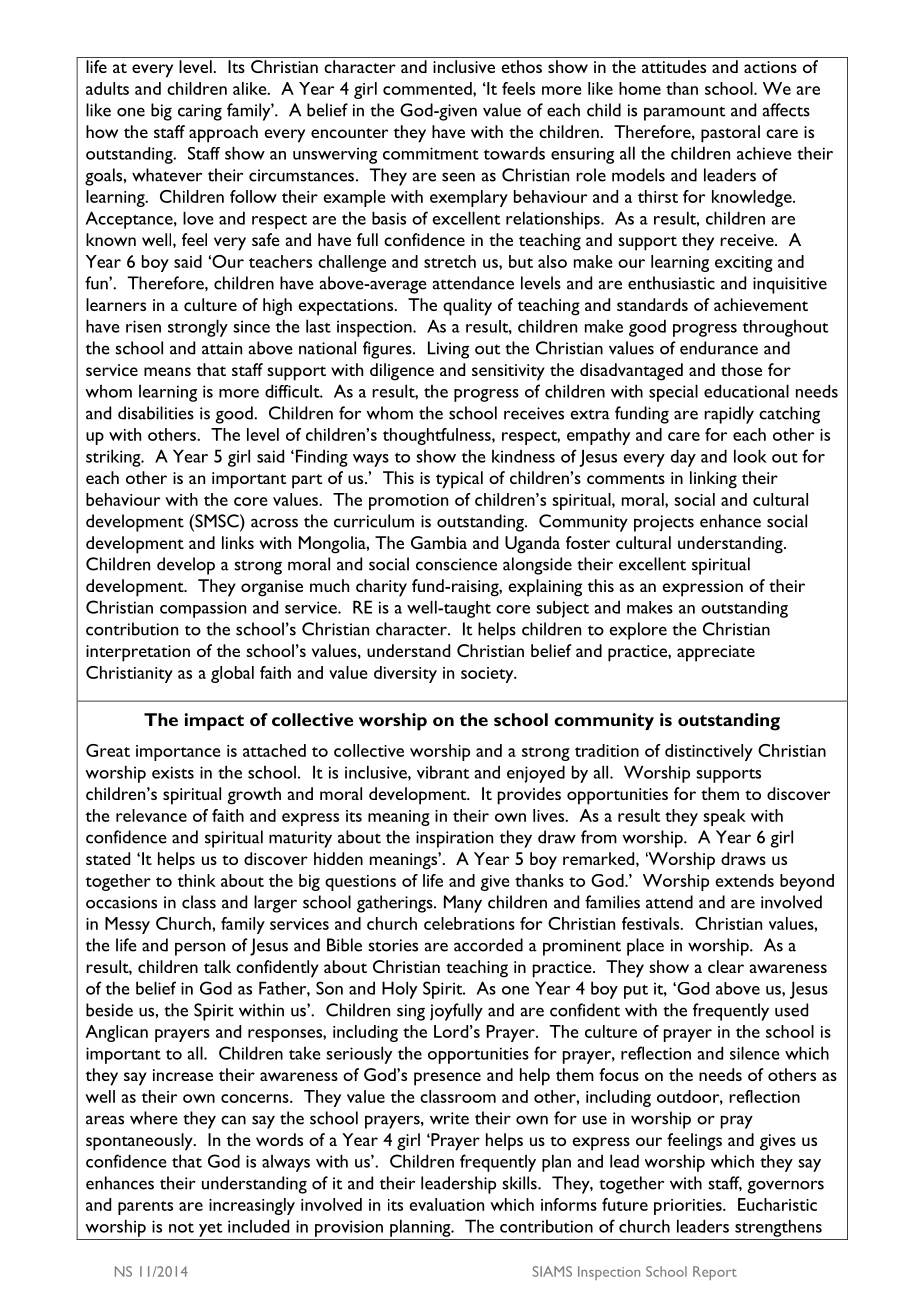 This page has width=924, height=1308. What do you see at coordinates (716, 653) in the page?
I see `appreciate` at bounding box center [716, 653].
